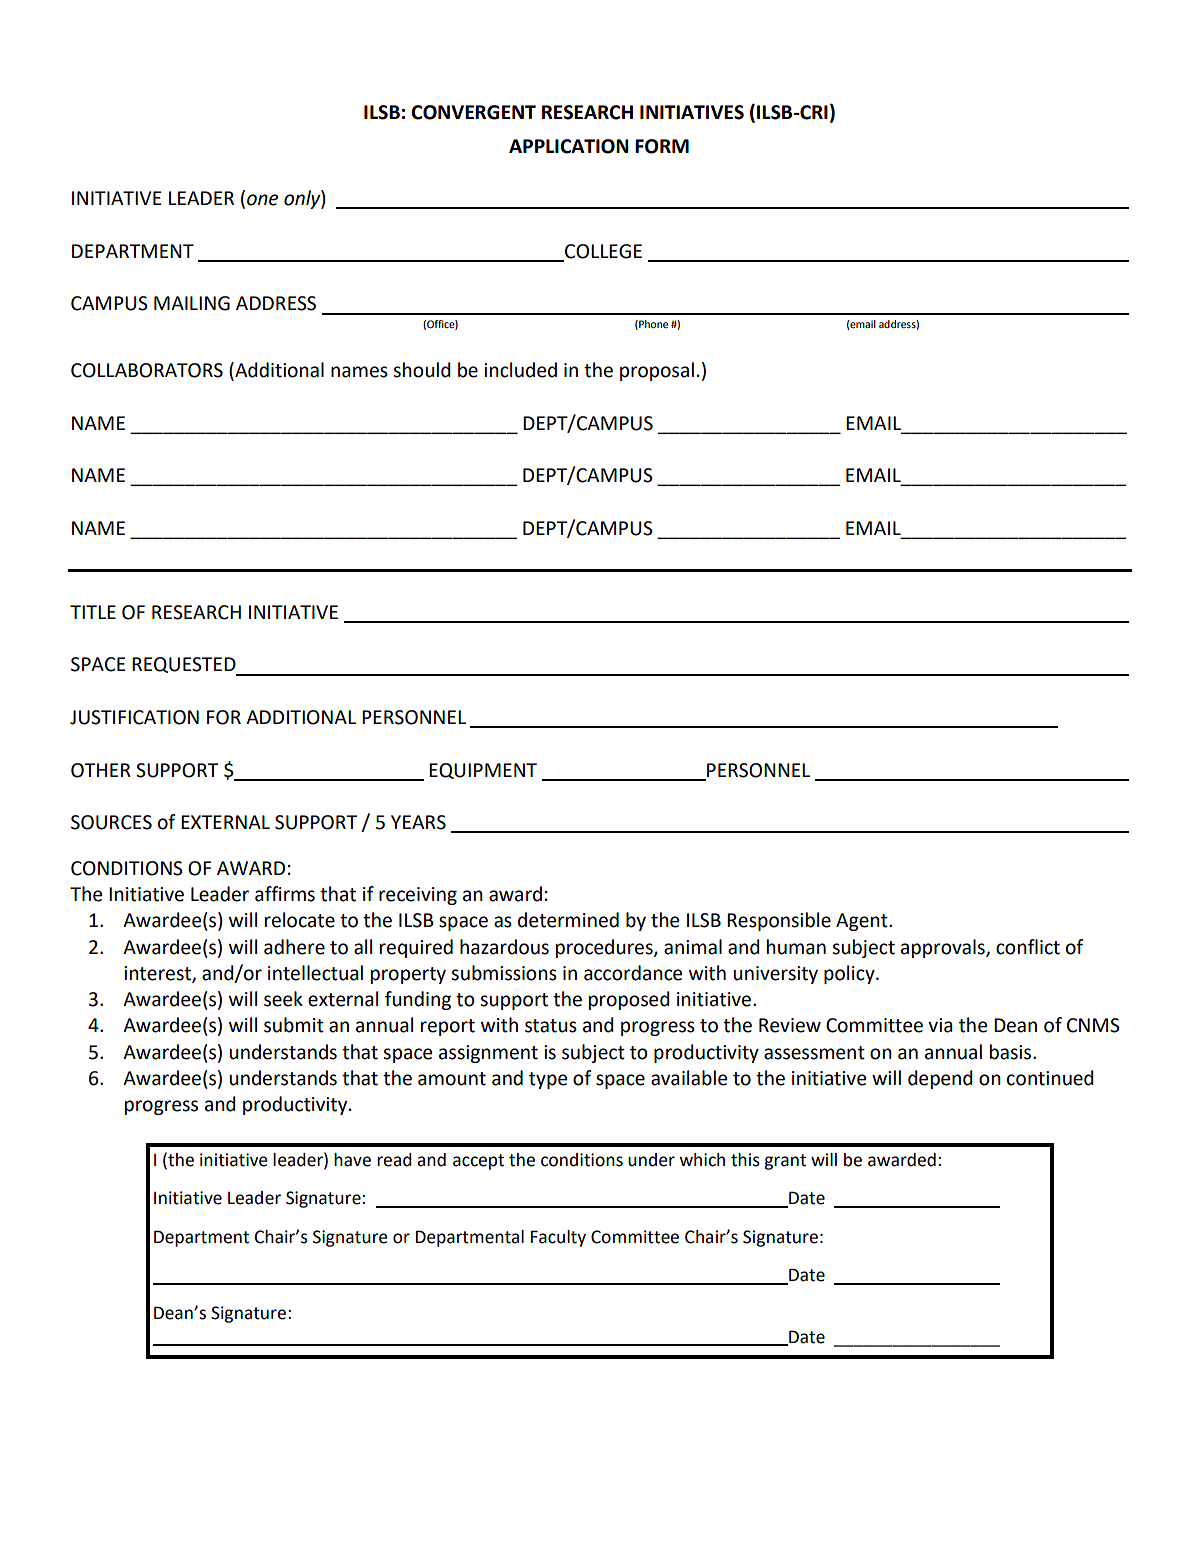 The image size is (1199, 1551). What do you see at coordinates (944, 948) in the page?
I see `approvals` at bounding box center [944, 948].
